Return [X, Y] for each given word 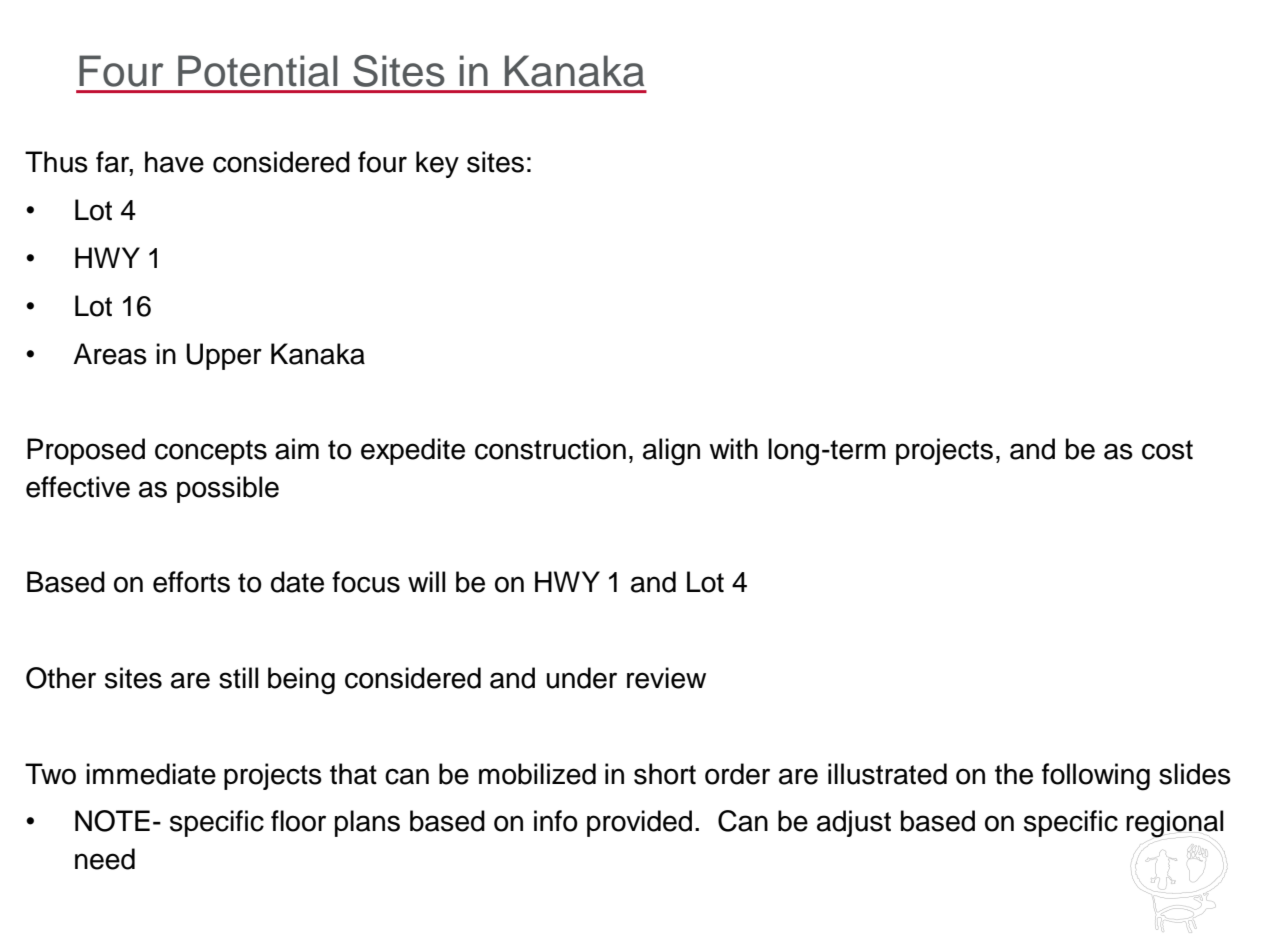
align [671, 452]
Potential [258, 71]
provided [639, 823]
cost [1167, 450]
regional [1175, 824]
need [105, 859]
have [174, 162]
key [437, 164]
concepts [211, 452]
